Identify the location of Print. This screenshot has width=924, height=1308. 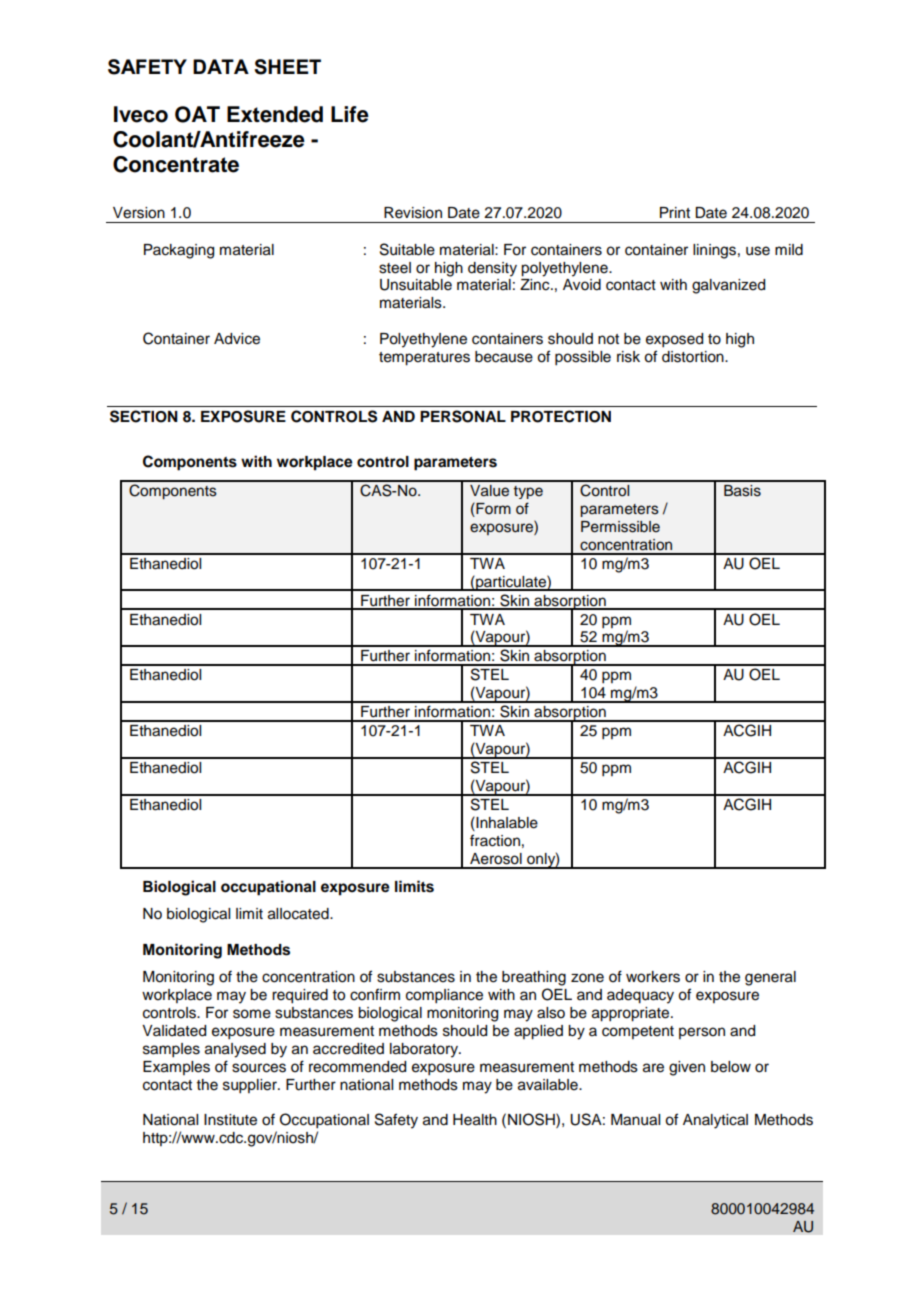
(675, 212).
